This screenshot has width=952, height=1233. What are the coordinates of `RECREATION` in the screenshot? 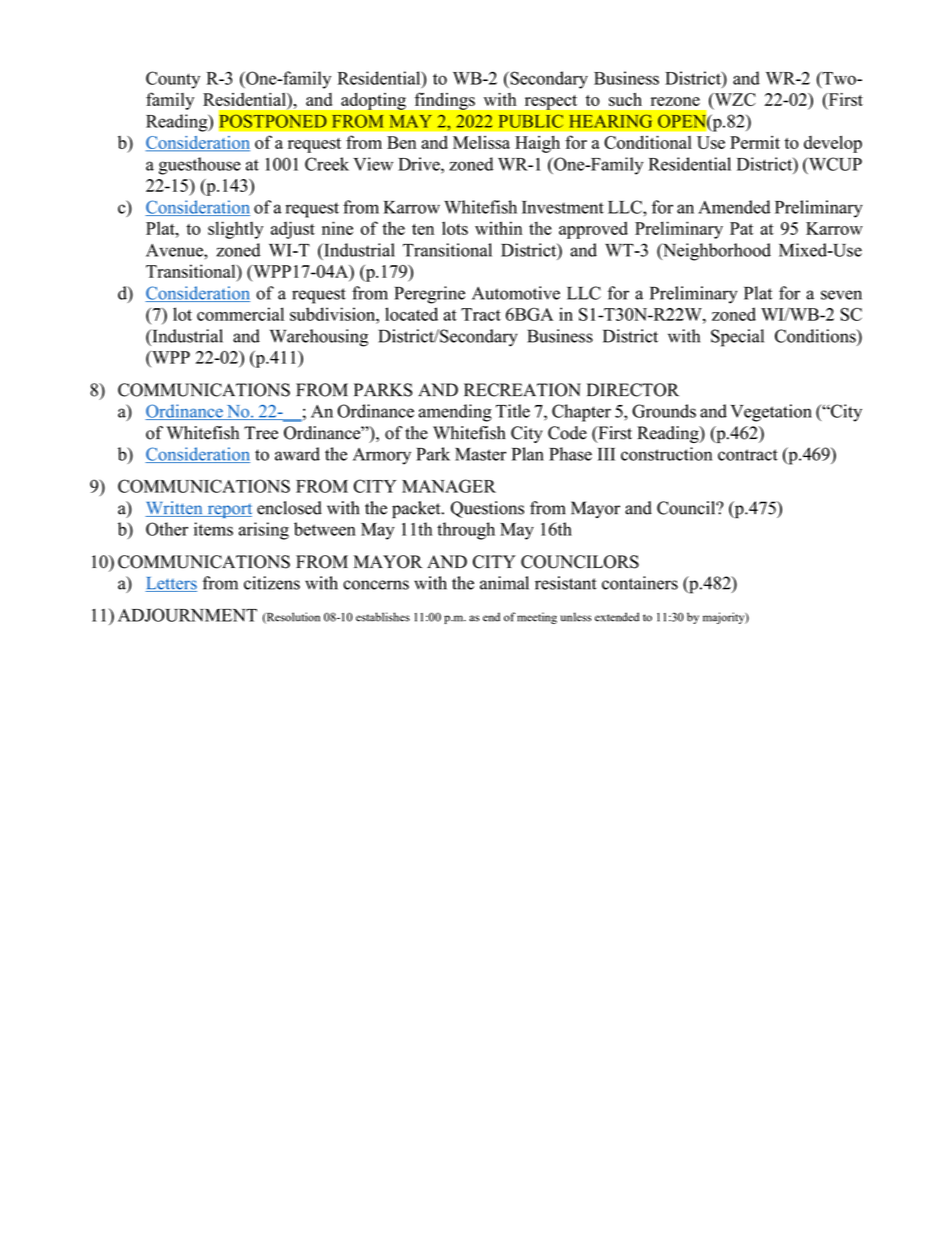 It's located at (522, 390).
